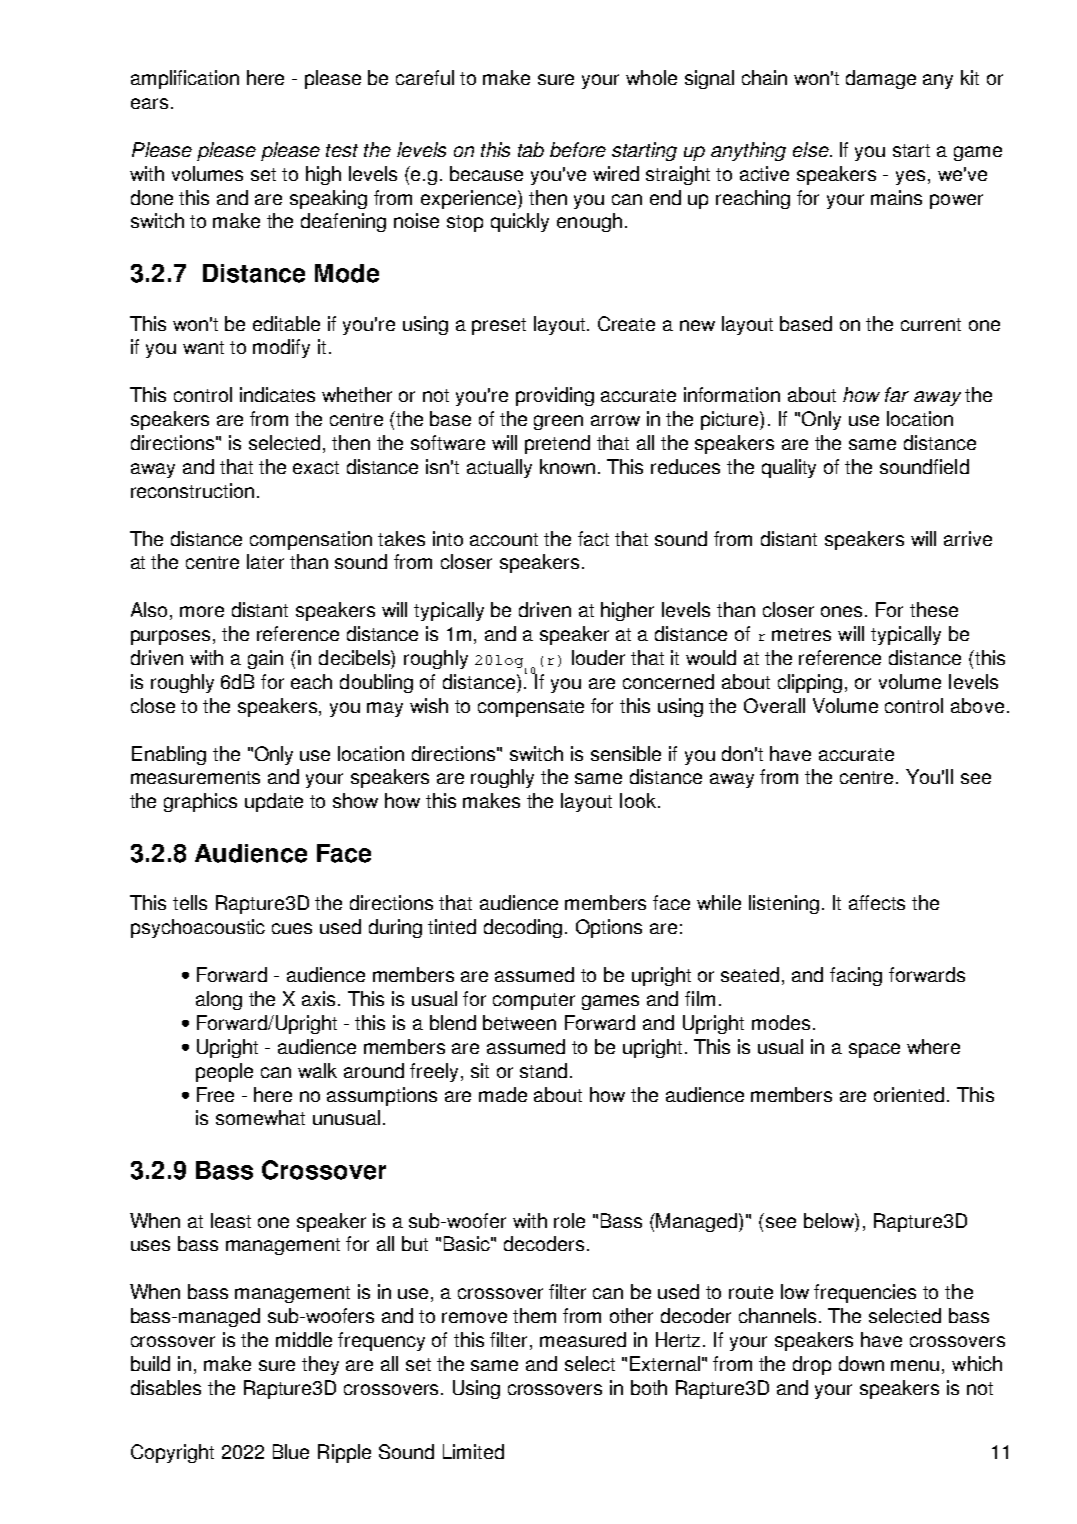 The width and height of the document is (1077, 1524). Describe the element at coordinates (856, 976) in the document. I see `facing` at that location.
